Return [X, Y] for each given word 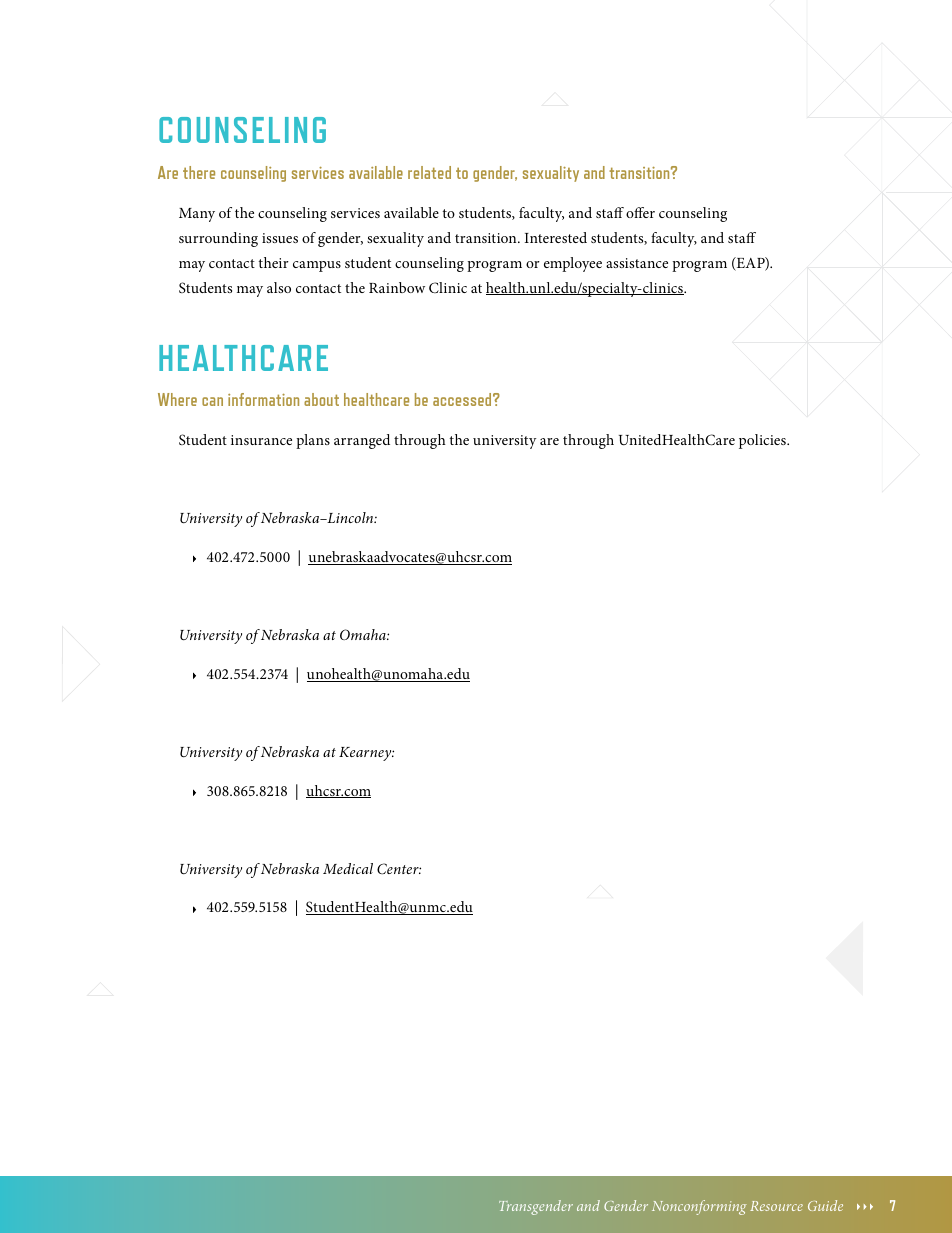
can [212, 401]
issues [280, 238]
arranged [362, 441]
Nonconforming [699, 1207]
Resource [776, 1206]
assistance [637, 263]
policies [763, 441]
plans [313, 441]
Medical [348, 868]
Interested [556, 237]
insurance [261, 440]
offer [640, 212]
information [263, 399]
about [321, 399]
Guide [825, 1205]
